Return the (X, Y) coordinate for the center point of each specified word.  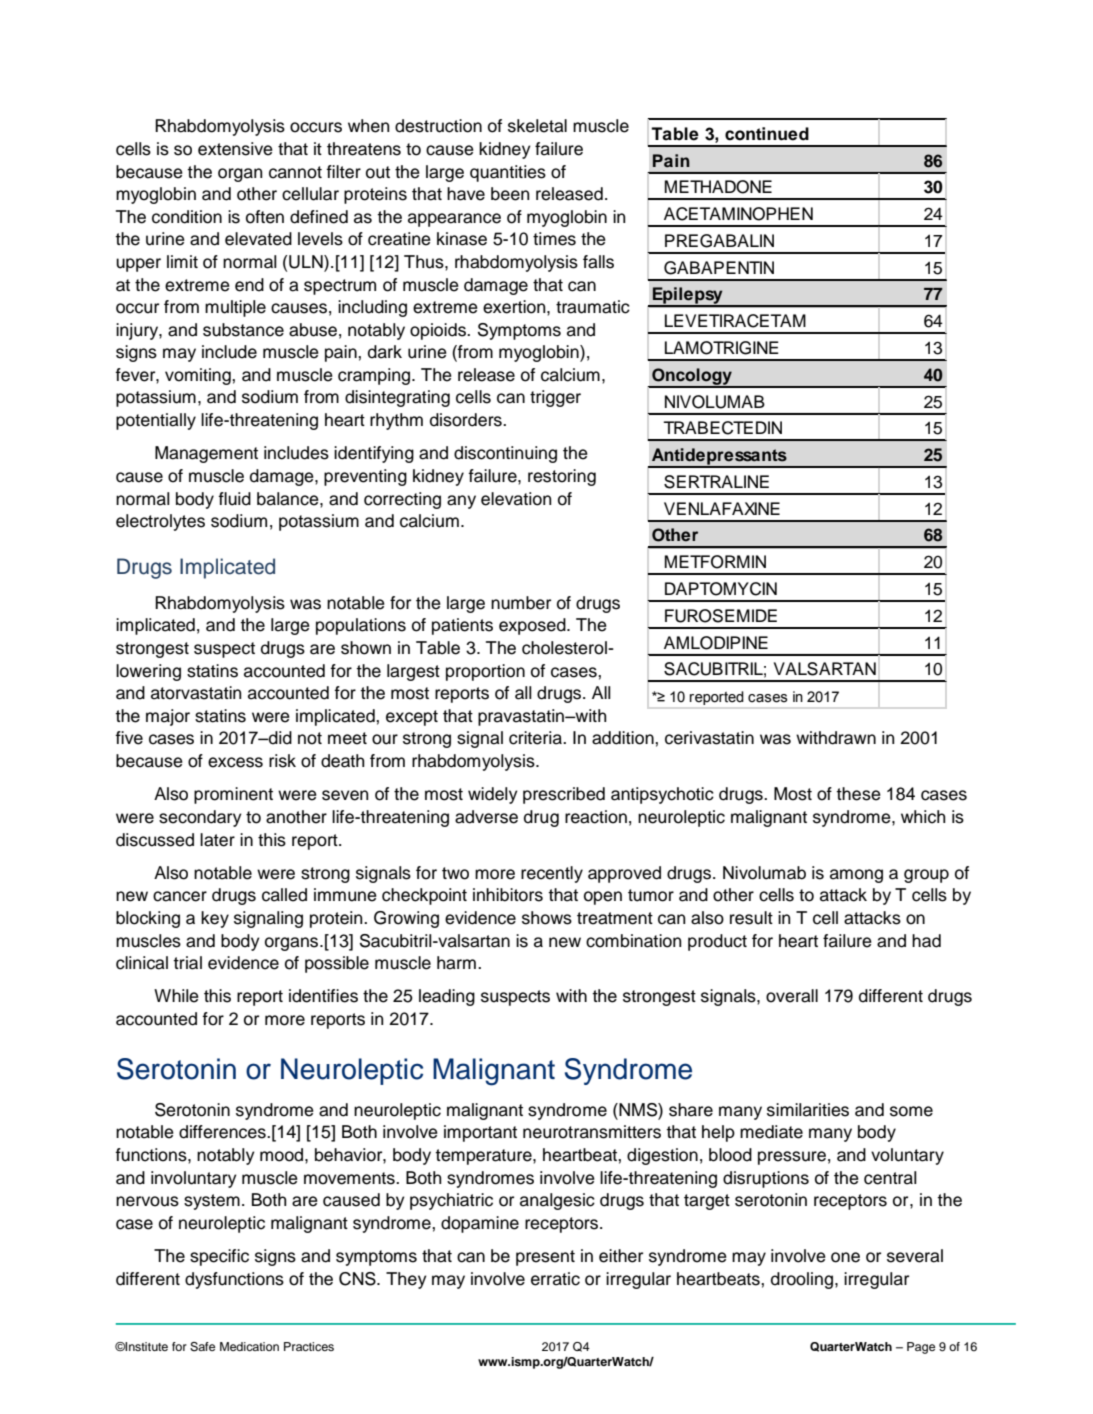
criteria (536, 738)
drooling (802, 1280)
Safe (202, 1347)
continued (767, 134)
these (858, 794)
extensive (235, 149)
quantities (508, 173)
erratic (555, 1279)
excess (235, 762)
